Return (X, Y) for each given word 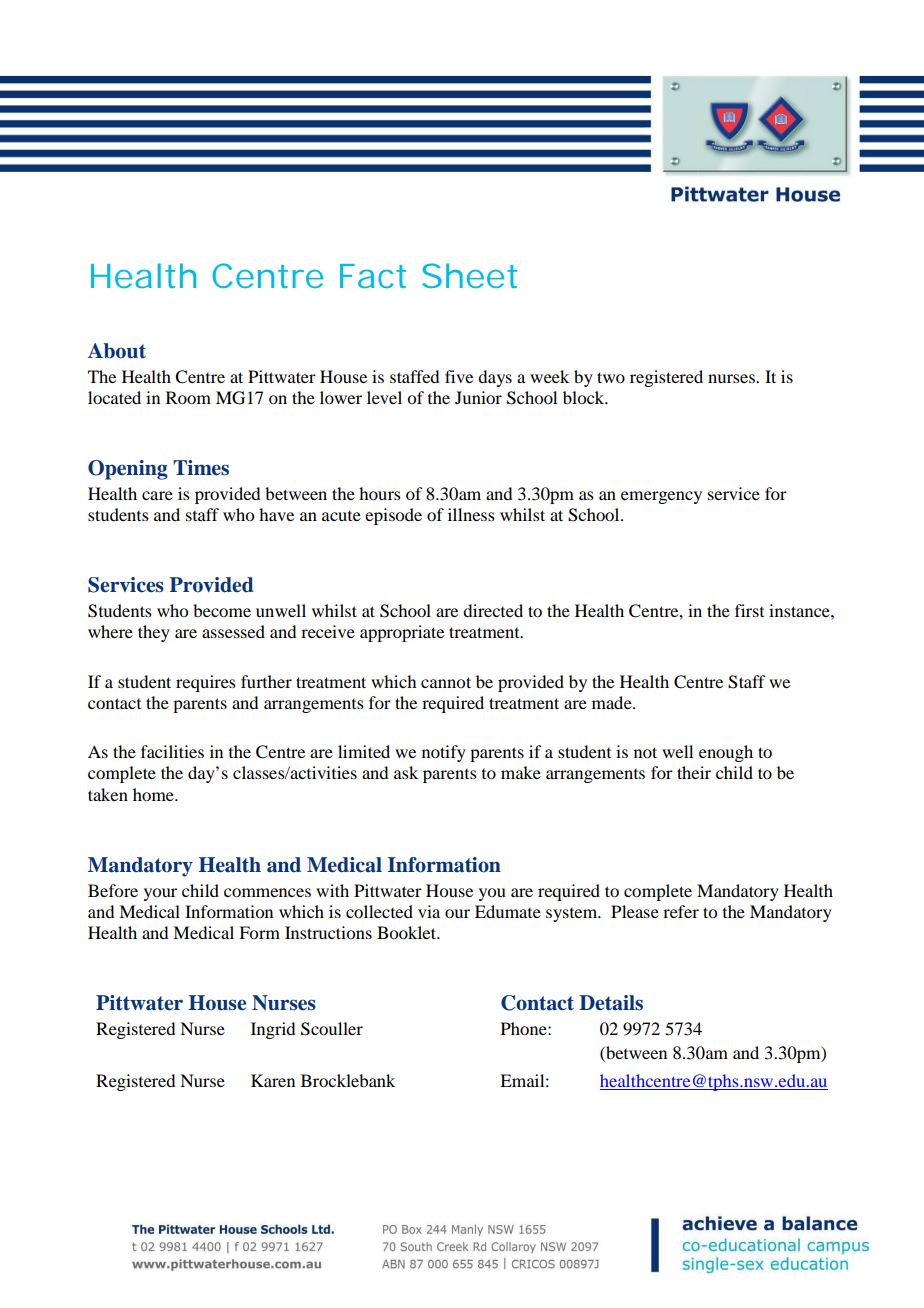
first (749, 610)
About (117, 351)
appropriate (402, 633)
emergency (661, 497)
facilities (172, 751)
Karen (273, 1080)
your (160, 894)
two (611, 377)
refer (681, 911)
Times (201, 468)
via (429, 911)
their (694, 772)
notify (444, 753)
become (222, 610)
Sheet (469, 275)
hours (380, 493)
